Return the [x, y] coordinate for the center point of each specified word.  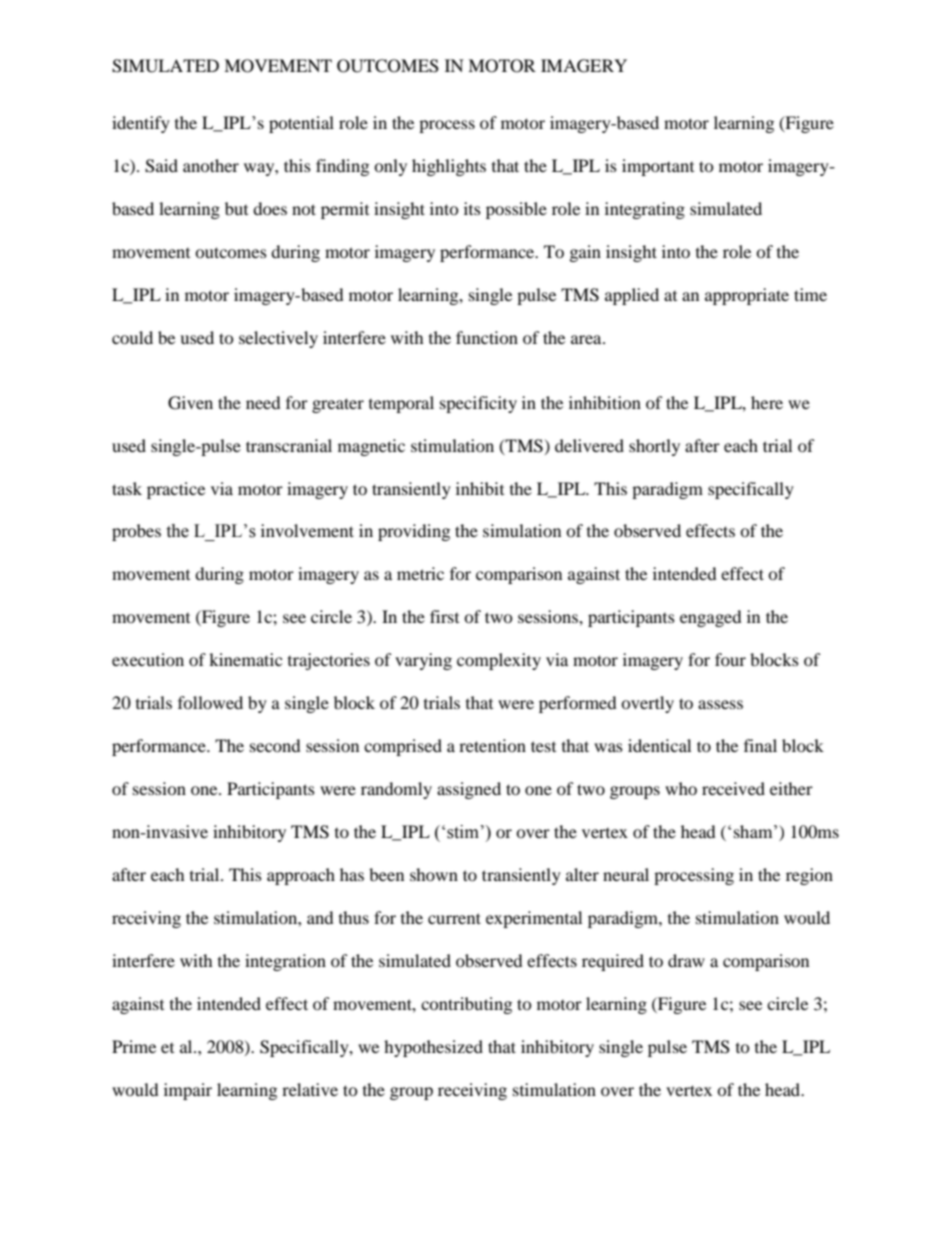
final [760, 745]
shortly [654, 447]
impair [188, 1091]
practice [176, 490]
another [211, 165]
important [658, 167]
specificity [478, 404]
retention [492, 745]
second [275, 745]
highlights [449, 167]
